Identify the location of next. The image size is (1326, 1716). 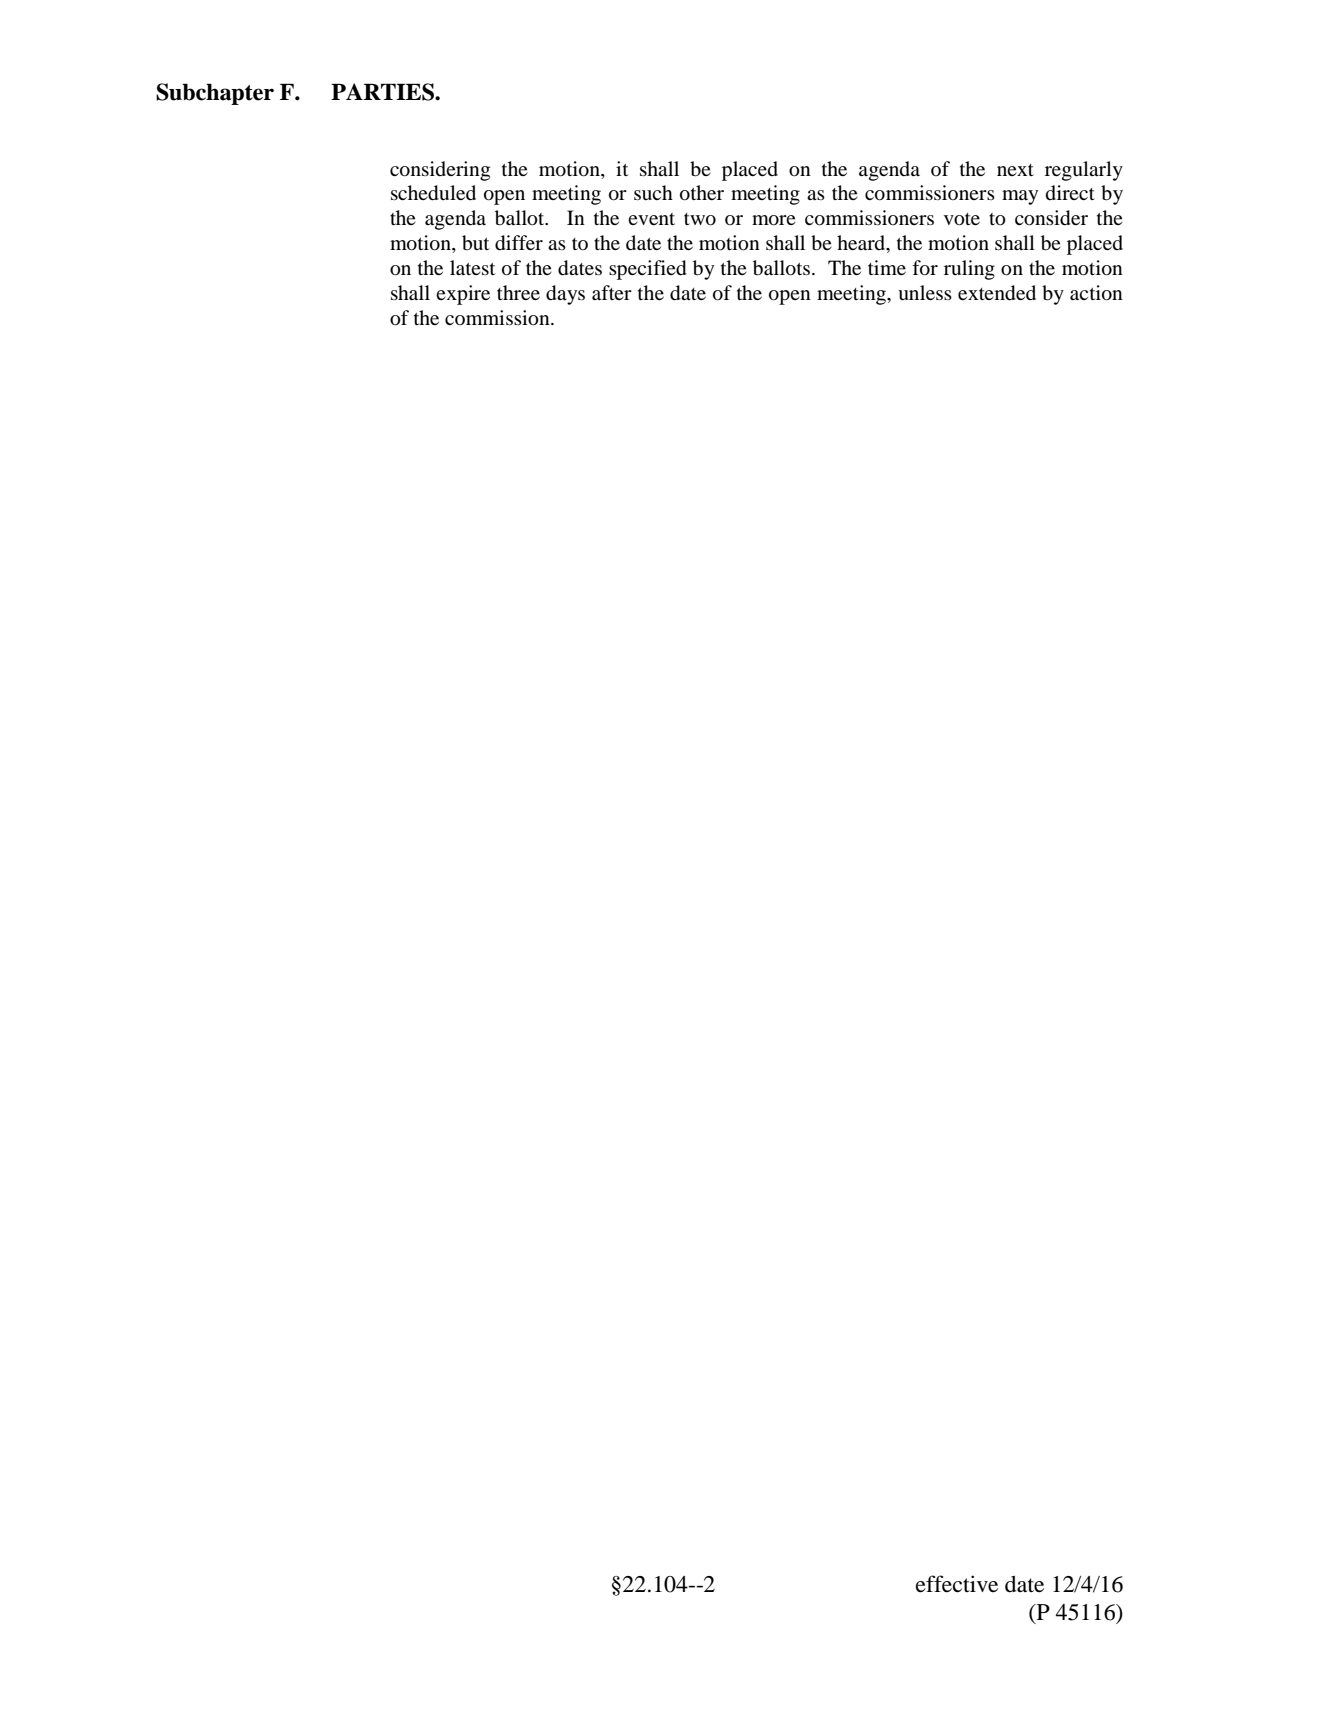
(1015, 170).
